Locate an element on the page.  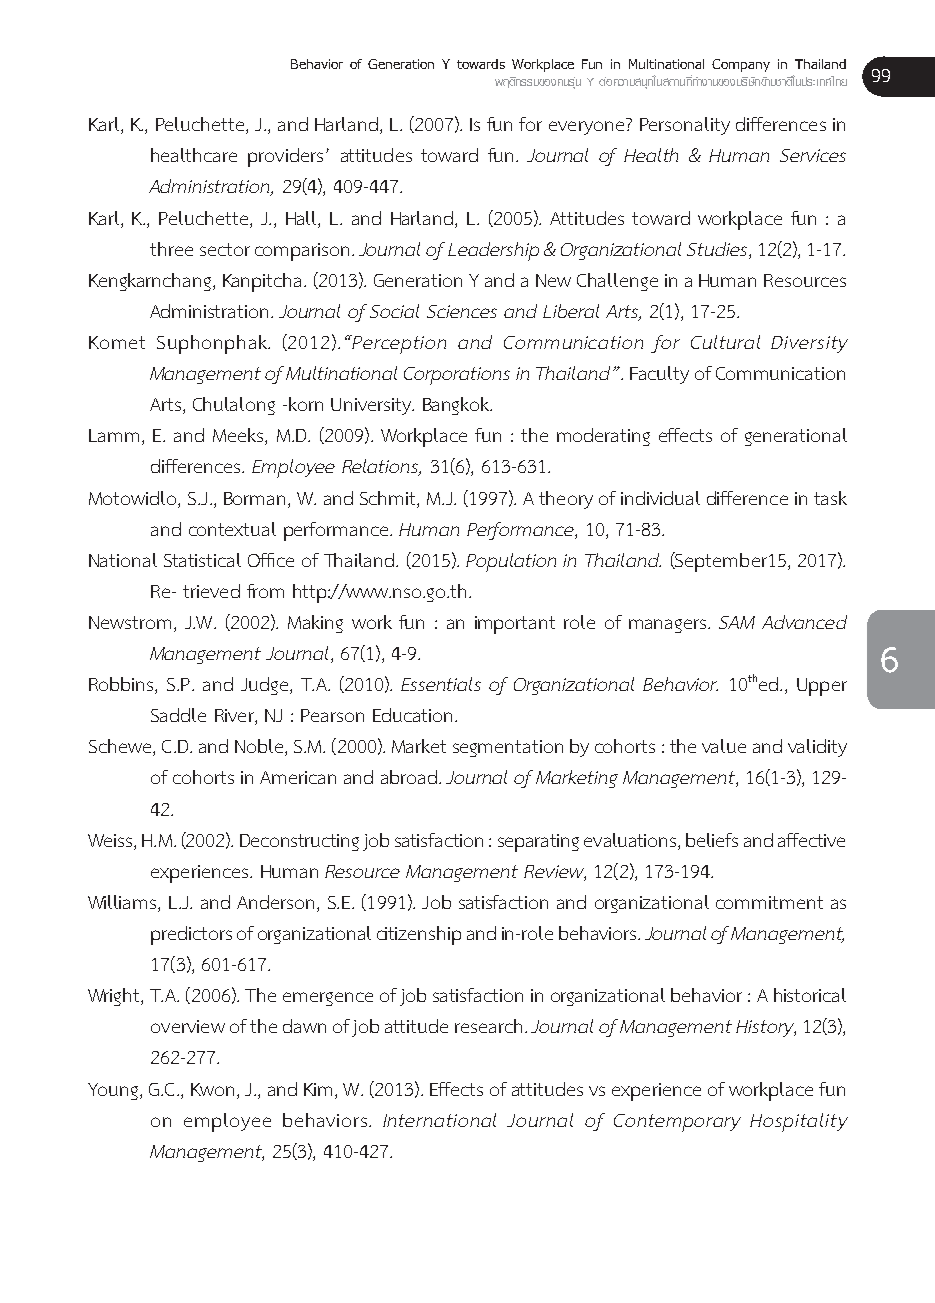
SAM is located at coordinates (737, 622).
